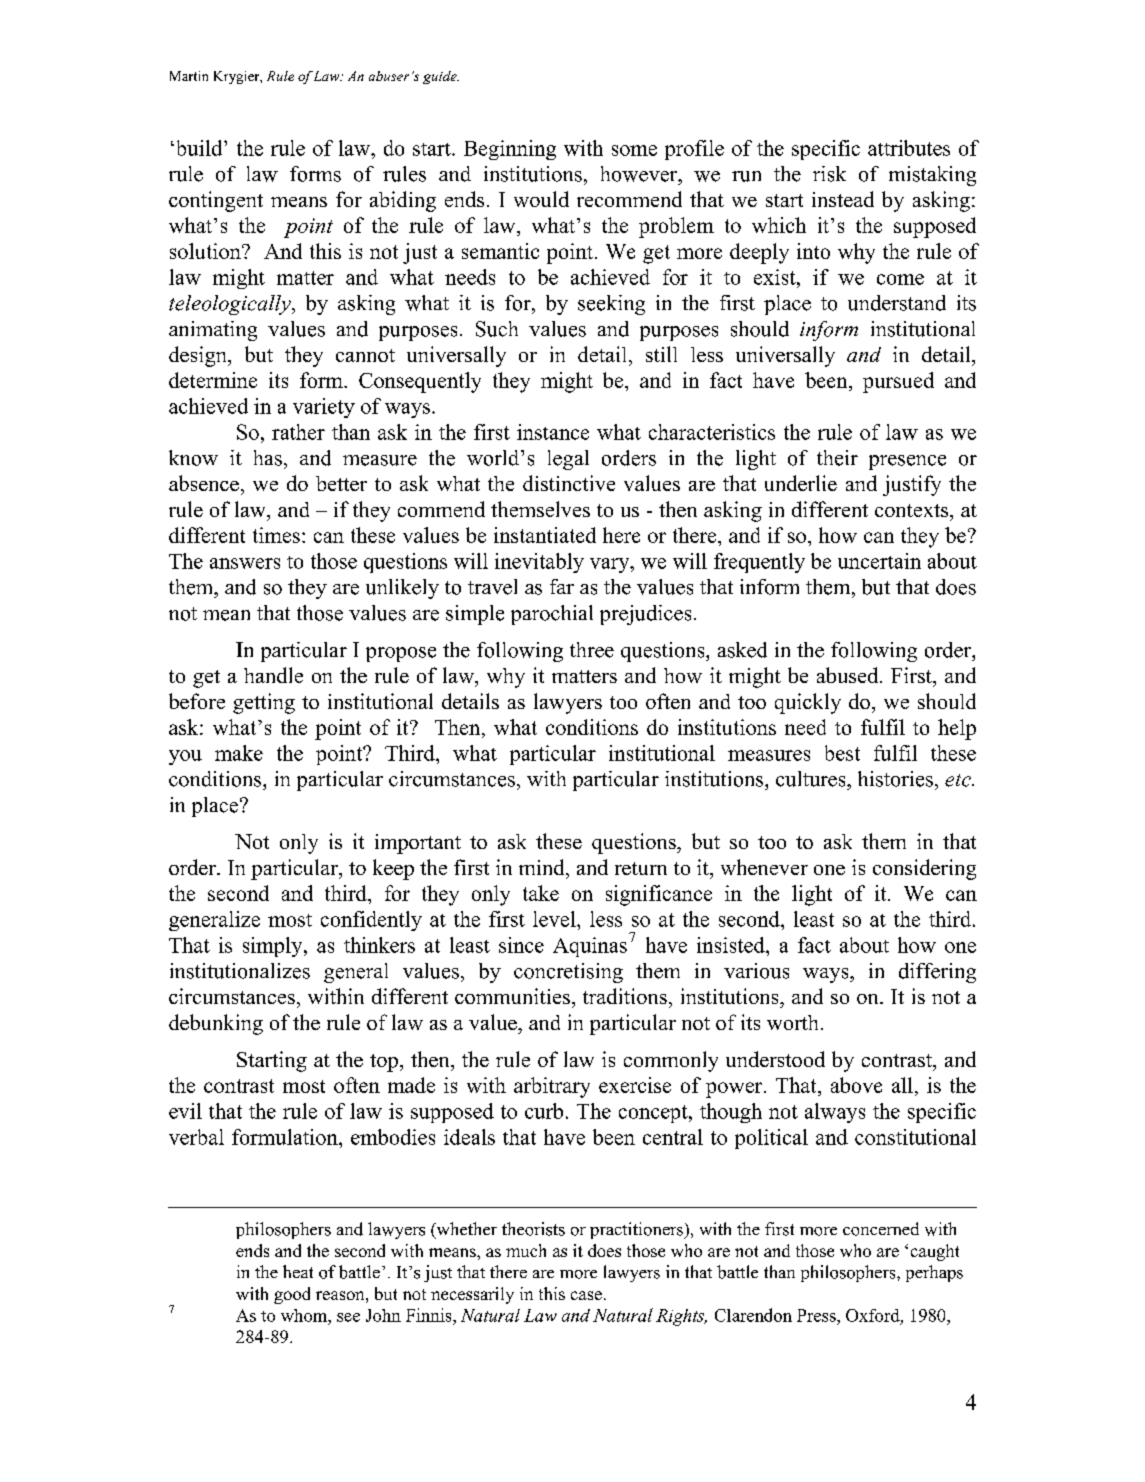 This screenshot has height=1482, width=1145. Describe the element at coordinates (510, 150) in the screenshot. I see `Beginning` at that location.
